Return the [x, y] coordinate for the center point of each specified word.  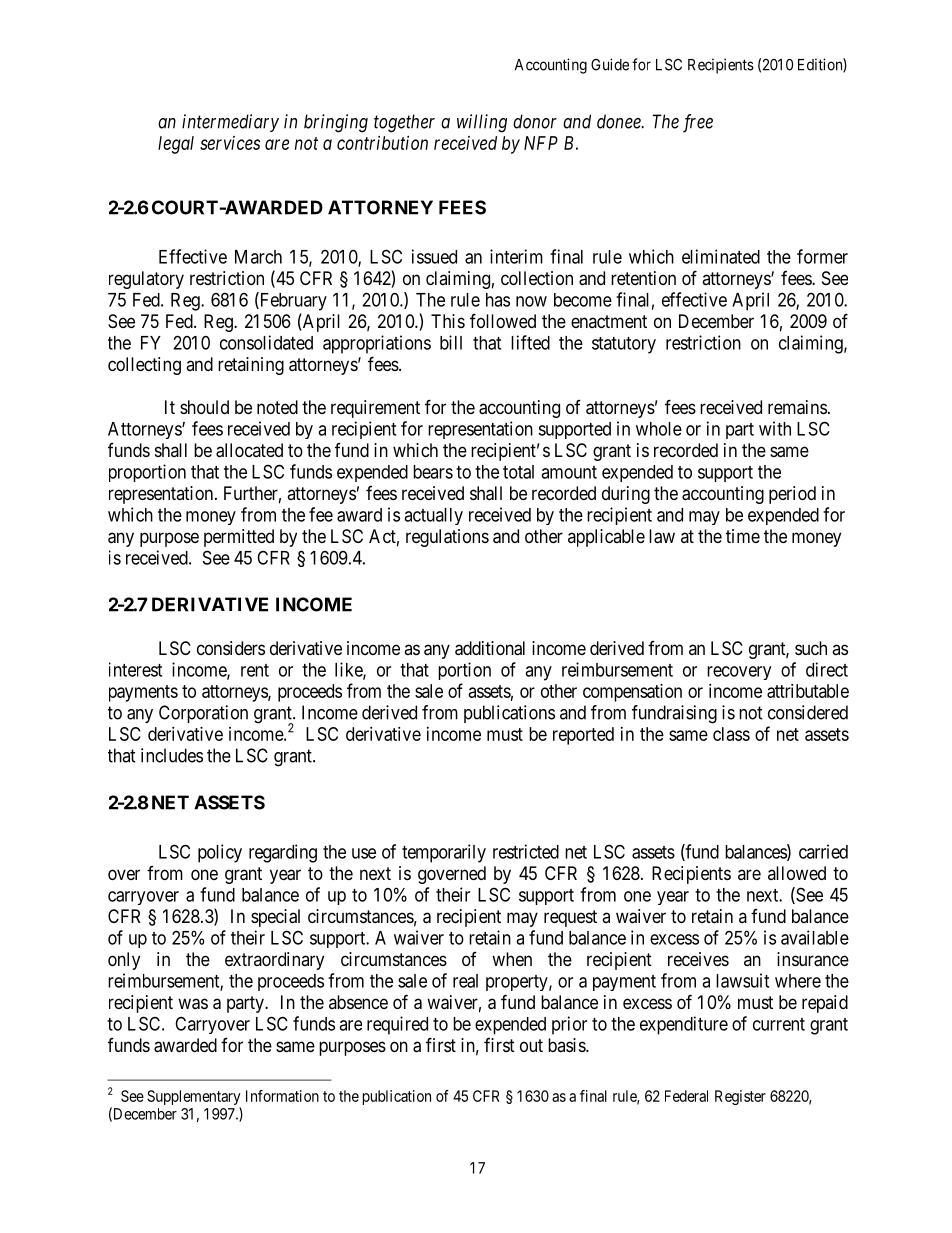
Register [740, 1097]
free [698, 123]
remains [797, 407]
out [531, 1045]
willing [482, 123]
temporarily [444, 853]
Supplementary [194, 1099]
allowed [797, 873]
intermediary [230, 123]
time [743, 536]
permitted [239, 538]
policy [220, 853]
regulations [447, 538]
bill [451, 342]
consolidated [266, 342]
